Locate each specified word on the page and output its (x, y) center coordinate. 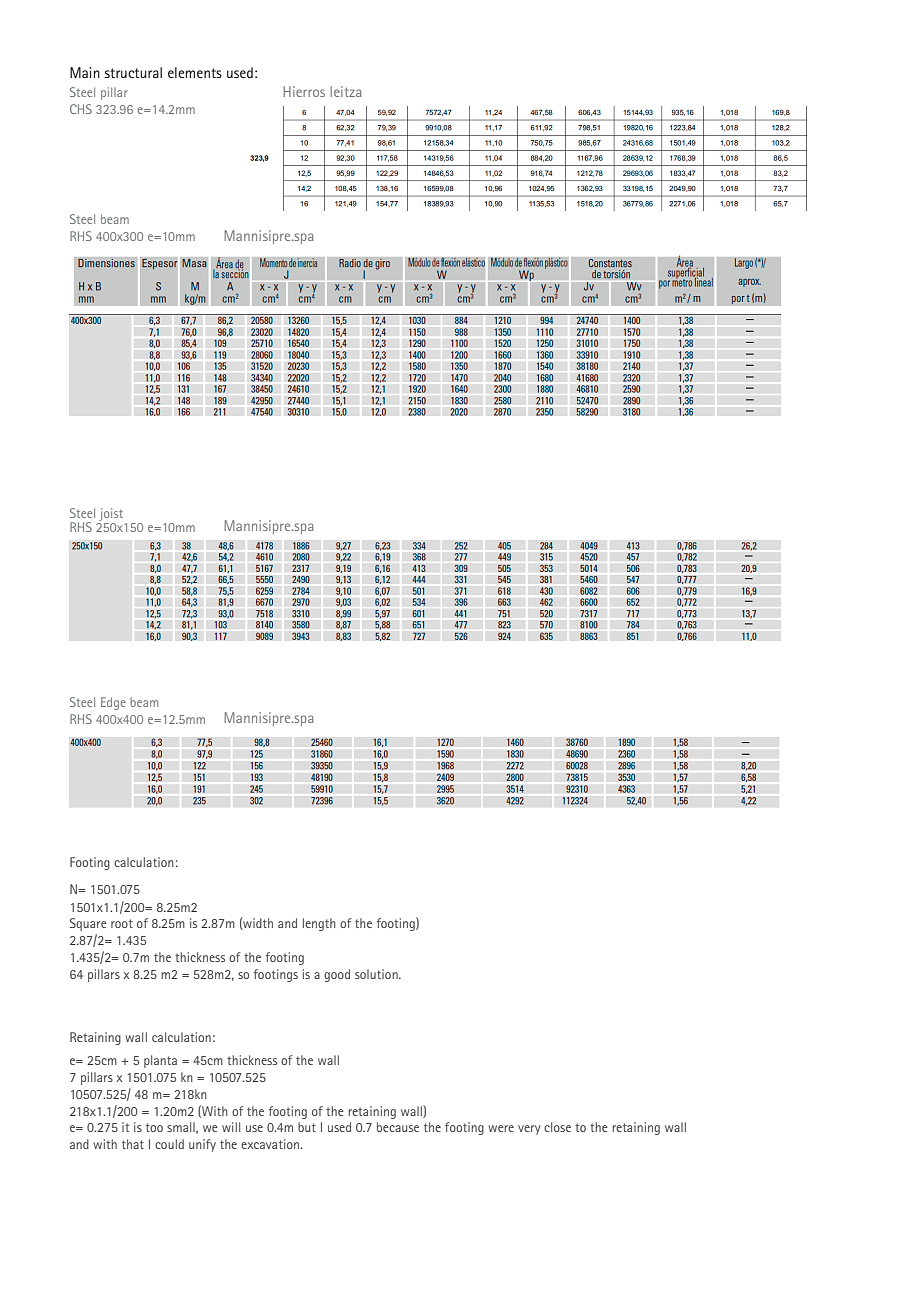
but (307, 1127)
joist (111, 514)
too (154, 1127)
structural (133, 72)
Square (88, 924)
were (501, 1128)
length (319, 924)
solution (377, 974)
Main (85, 72)
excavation (271, 1144)
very (529, 1130)
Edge (113, 703)
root (122, 923)
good (337, 975)
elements (195, 72)
